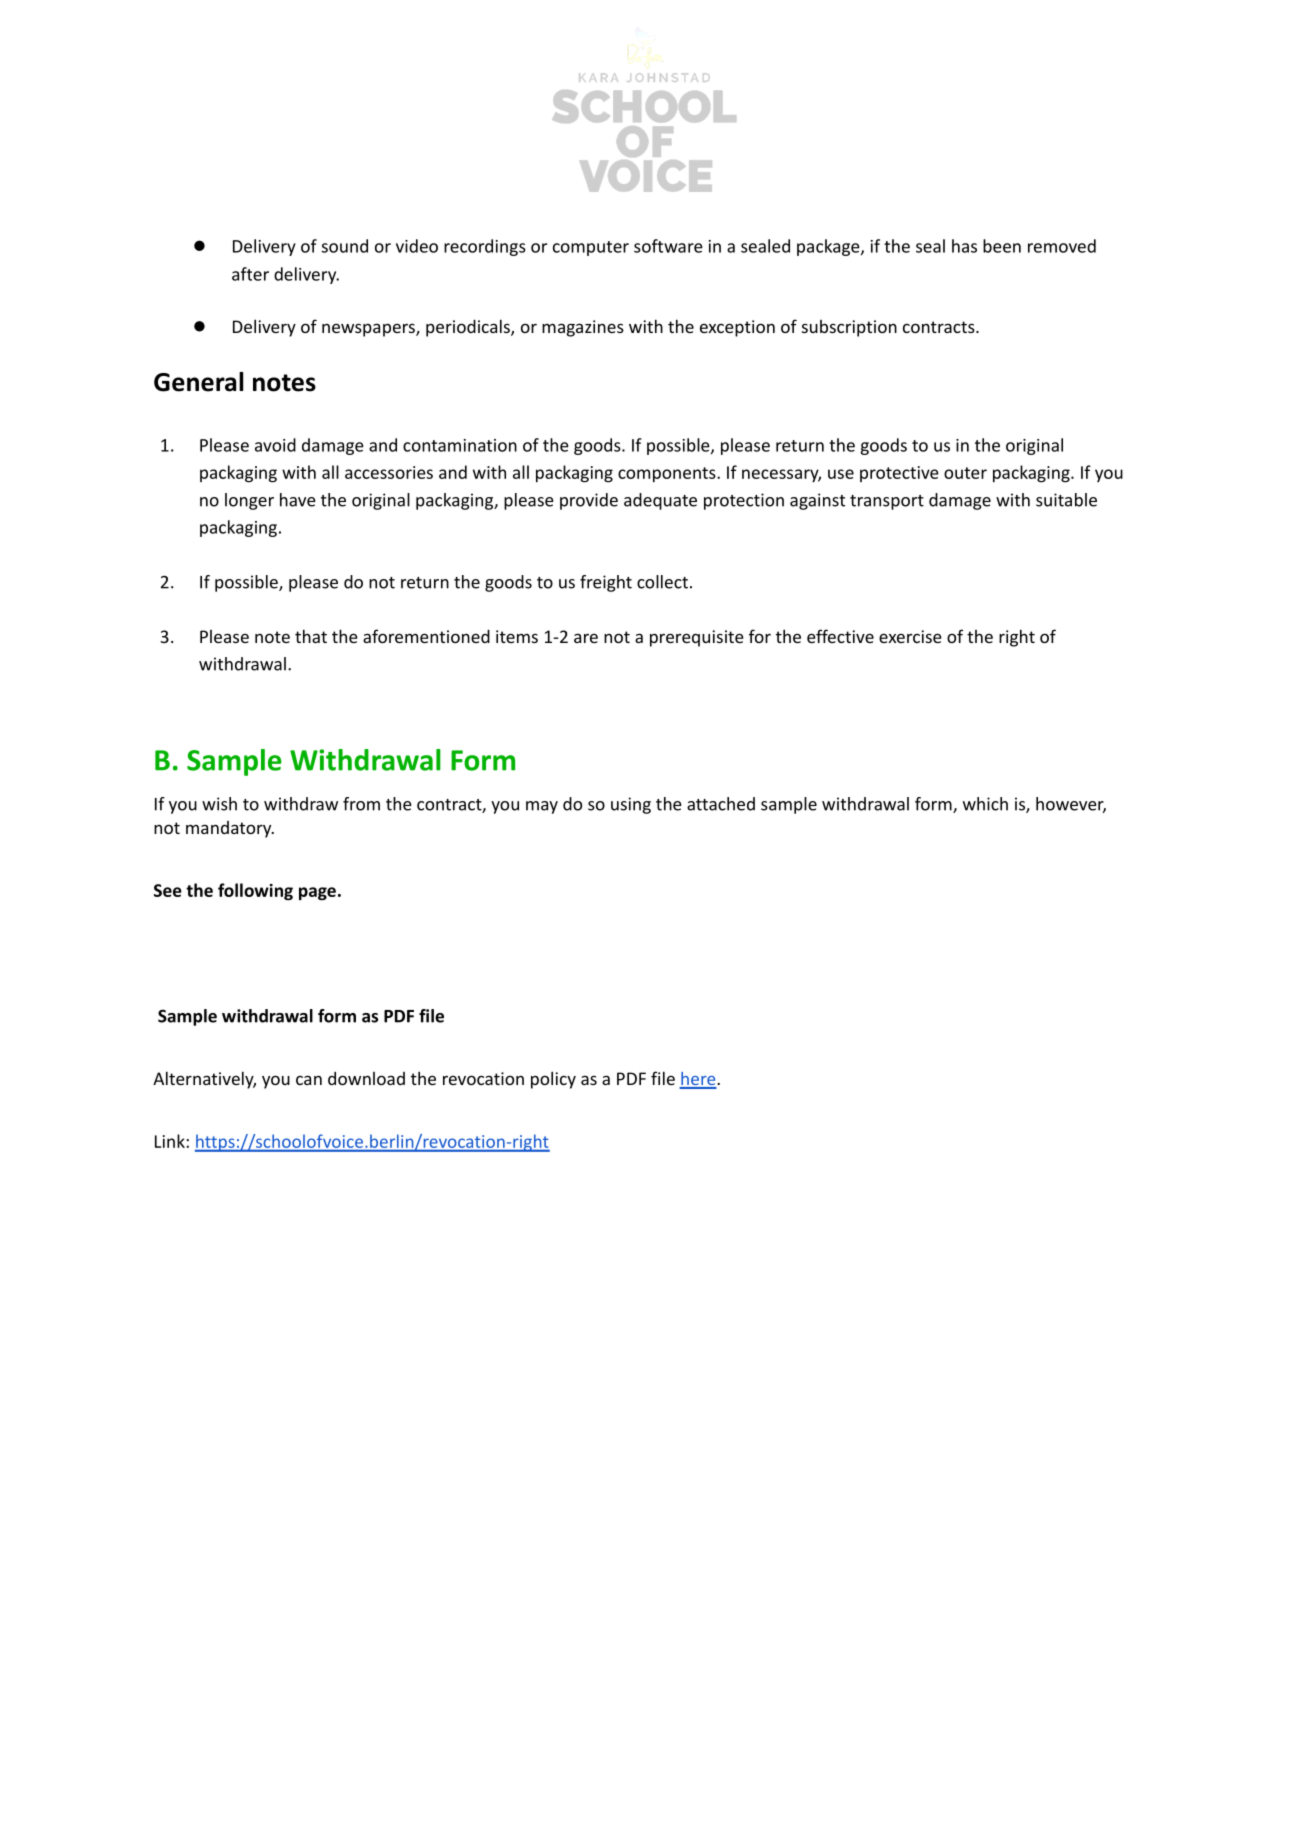 This page has height=1823, width=1290. What do you see at coordinates (309, 1080) in the page?
I see `can` at bounding box center [309, 1080].
